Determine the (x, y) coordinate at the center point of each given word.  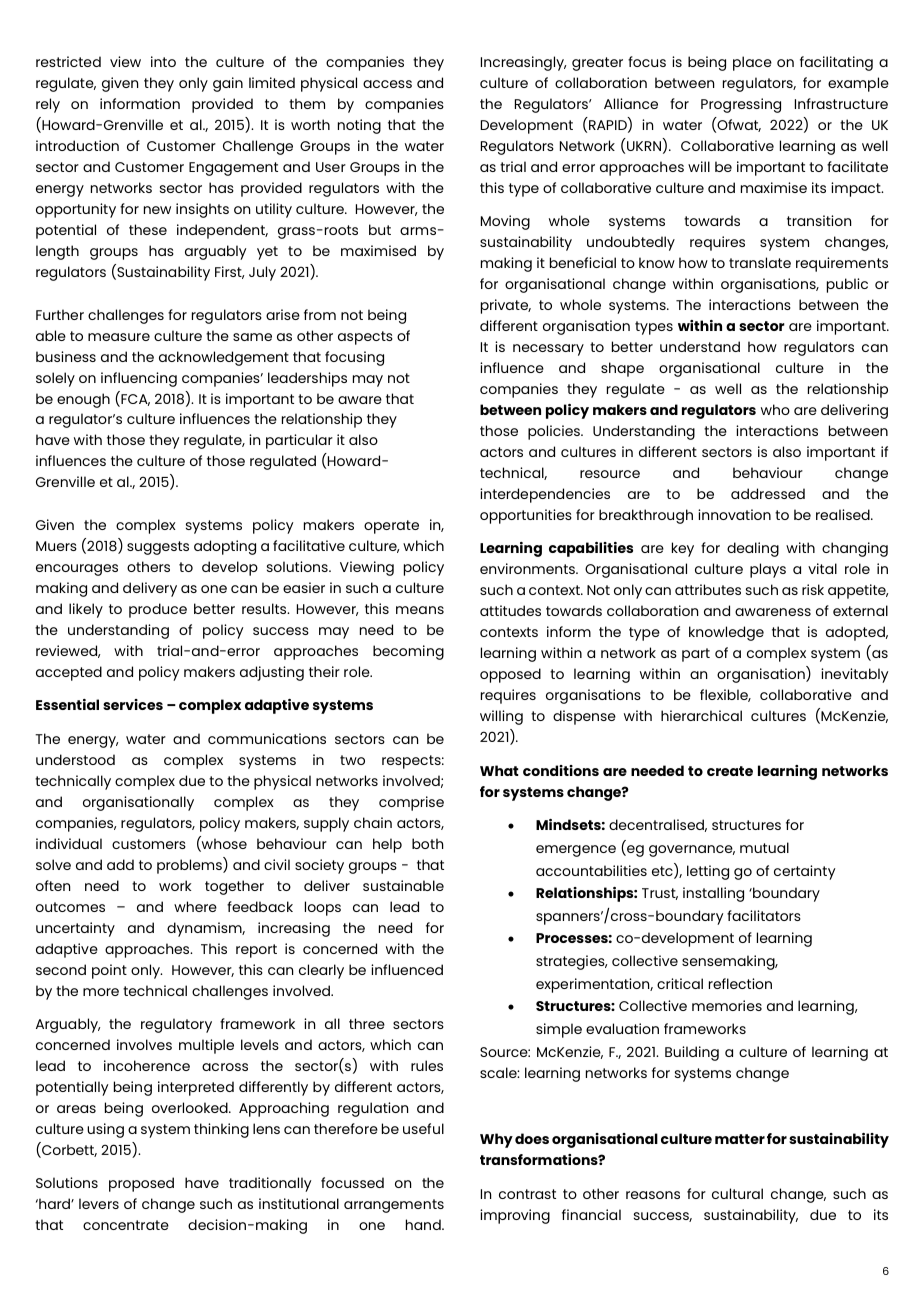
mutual (764, 847)
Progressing (741, 105)
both (427, 843)
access (387, 84)
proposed (141, 1184)
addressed (768, 493)
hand (424, 1224)
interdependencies (545, 495)
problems (190, 865)
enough (83, 400)
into (163, 61)
